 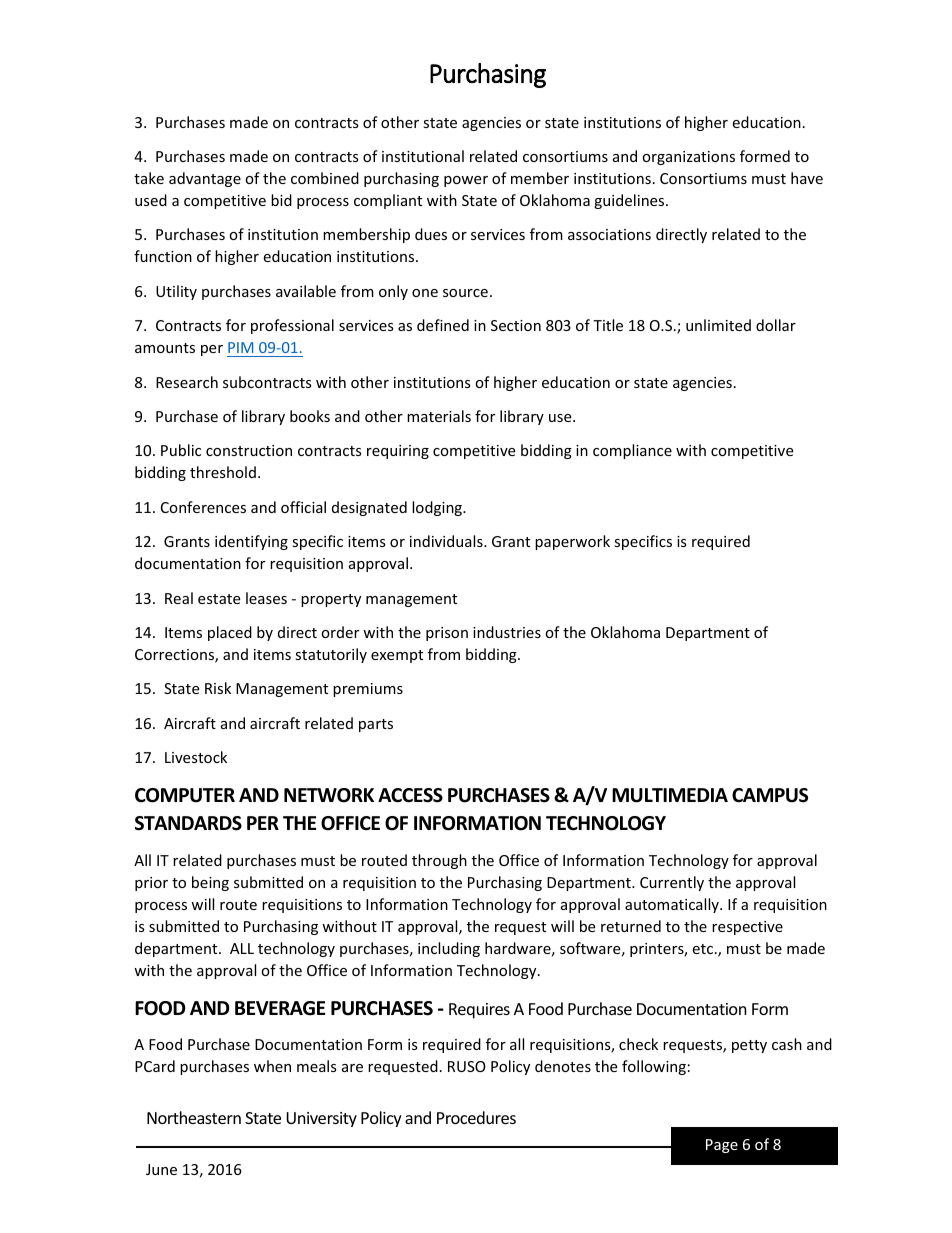 I want to click on CAMPUS, so click(x=770, y=795).
